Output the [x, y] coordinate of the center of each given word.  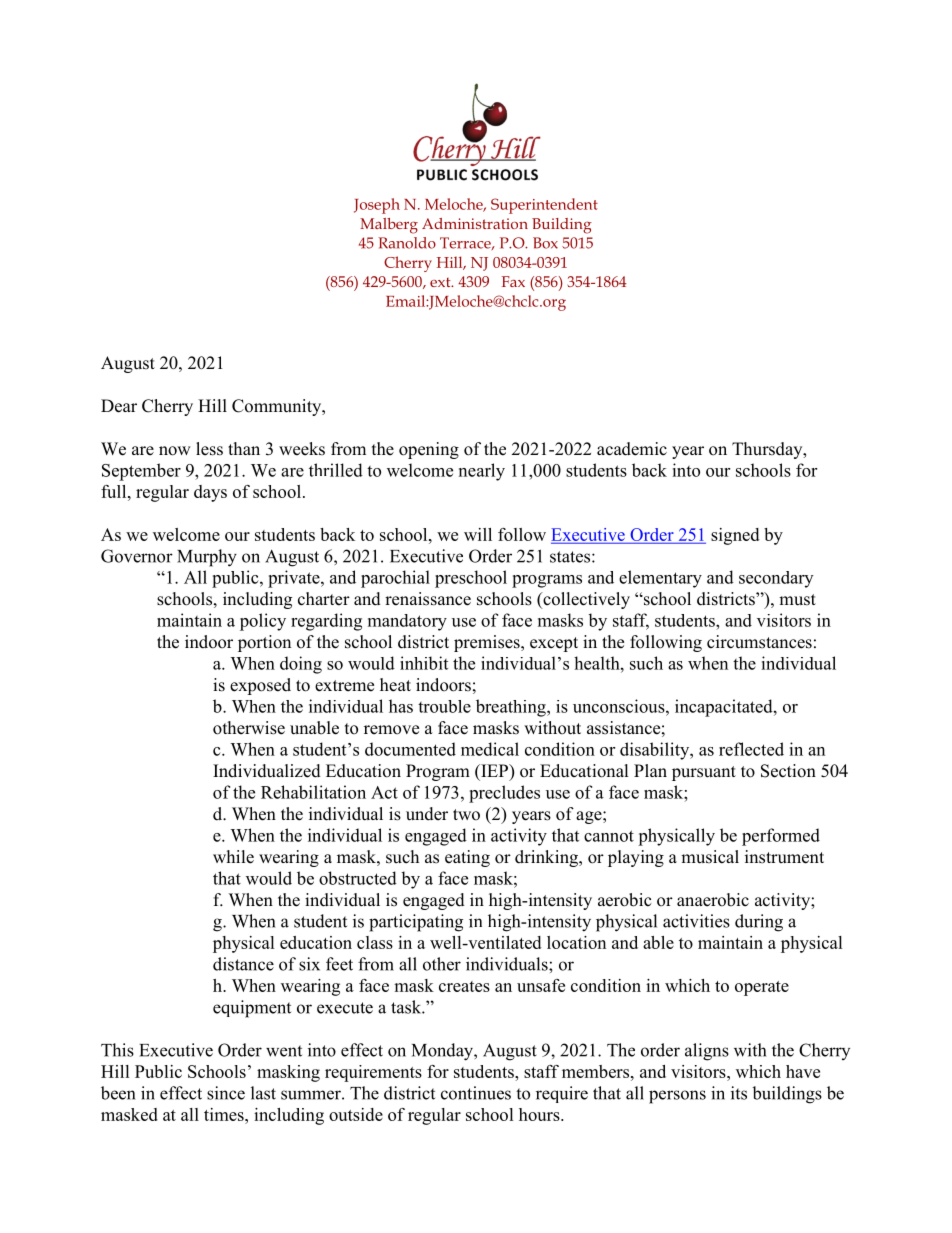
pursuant [704, 773]
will [478, 534]
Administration [475, 223]
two [466, 815]
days [210, 493]
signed [735, 536]
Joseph [377, 206]
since [226, 1093]
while [233, 857]
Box [545, 243]
